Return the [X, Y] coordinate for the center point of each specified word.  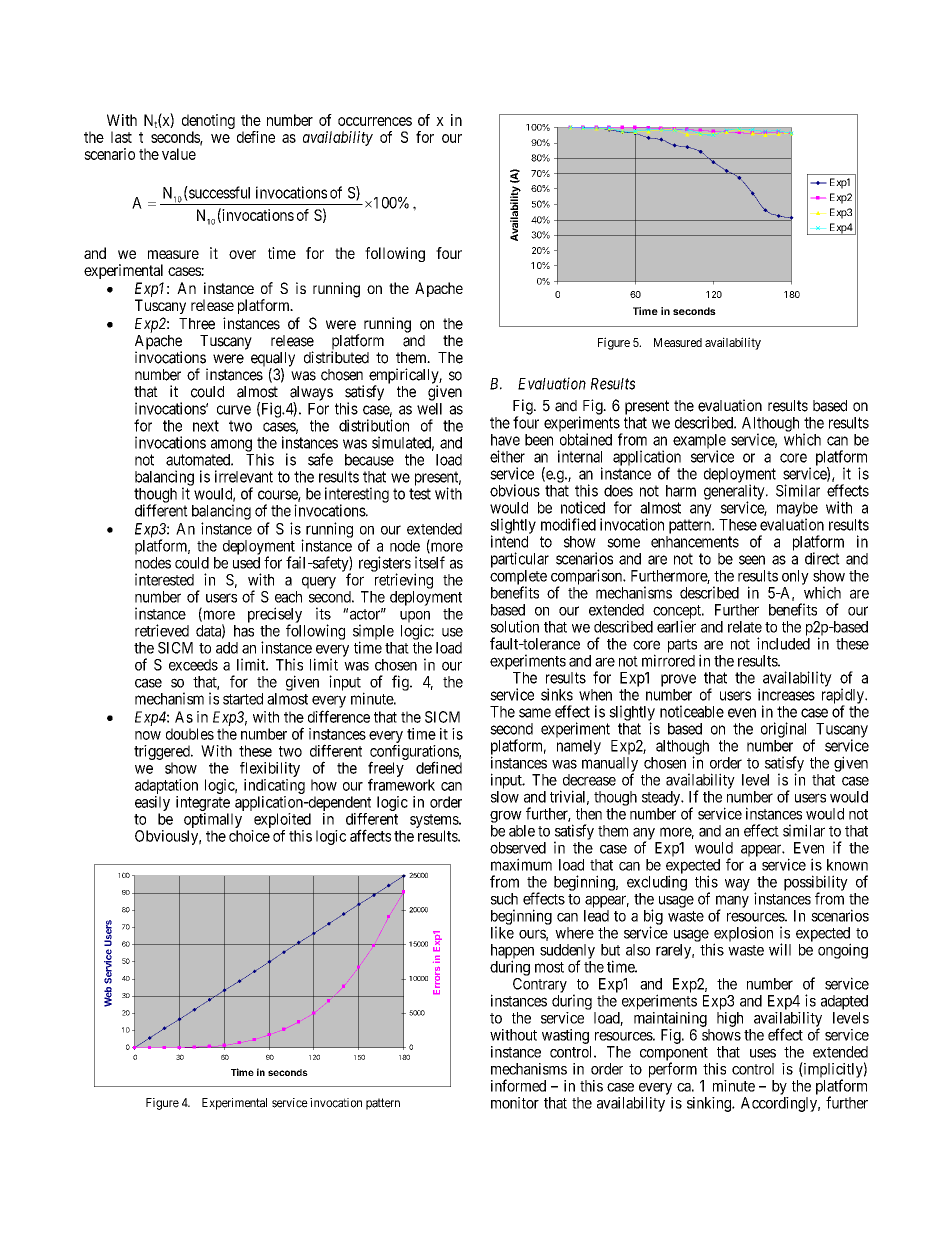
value [179, 154]
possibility [816, 884]
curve [234, 410]
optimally [213, 820]
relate [745, 627]
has [244, 631]
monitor [515, 1103]
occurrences [375, 121]
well [429, 409]
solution [515, 626]
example [699, 442]
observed [518, 848]
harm [681, 491]
